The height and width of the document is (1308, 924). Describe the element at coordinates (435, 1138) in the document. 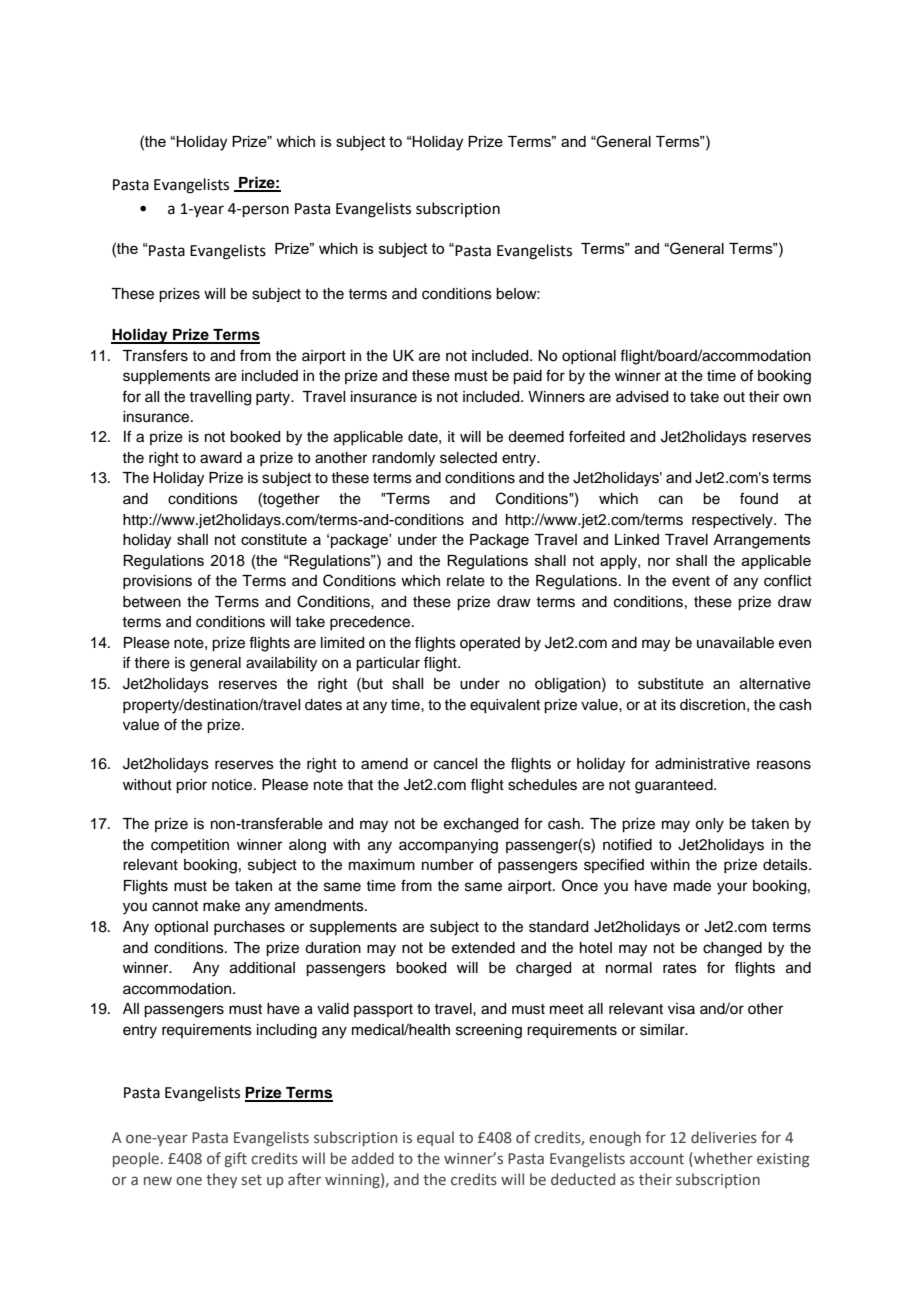

I see `equal` at that location.
